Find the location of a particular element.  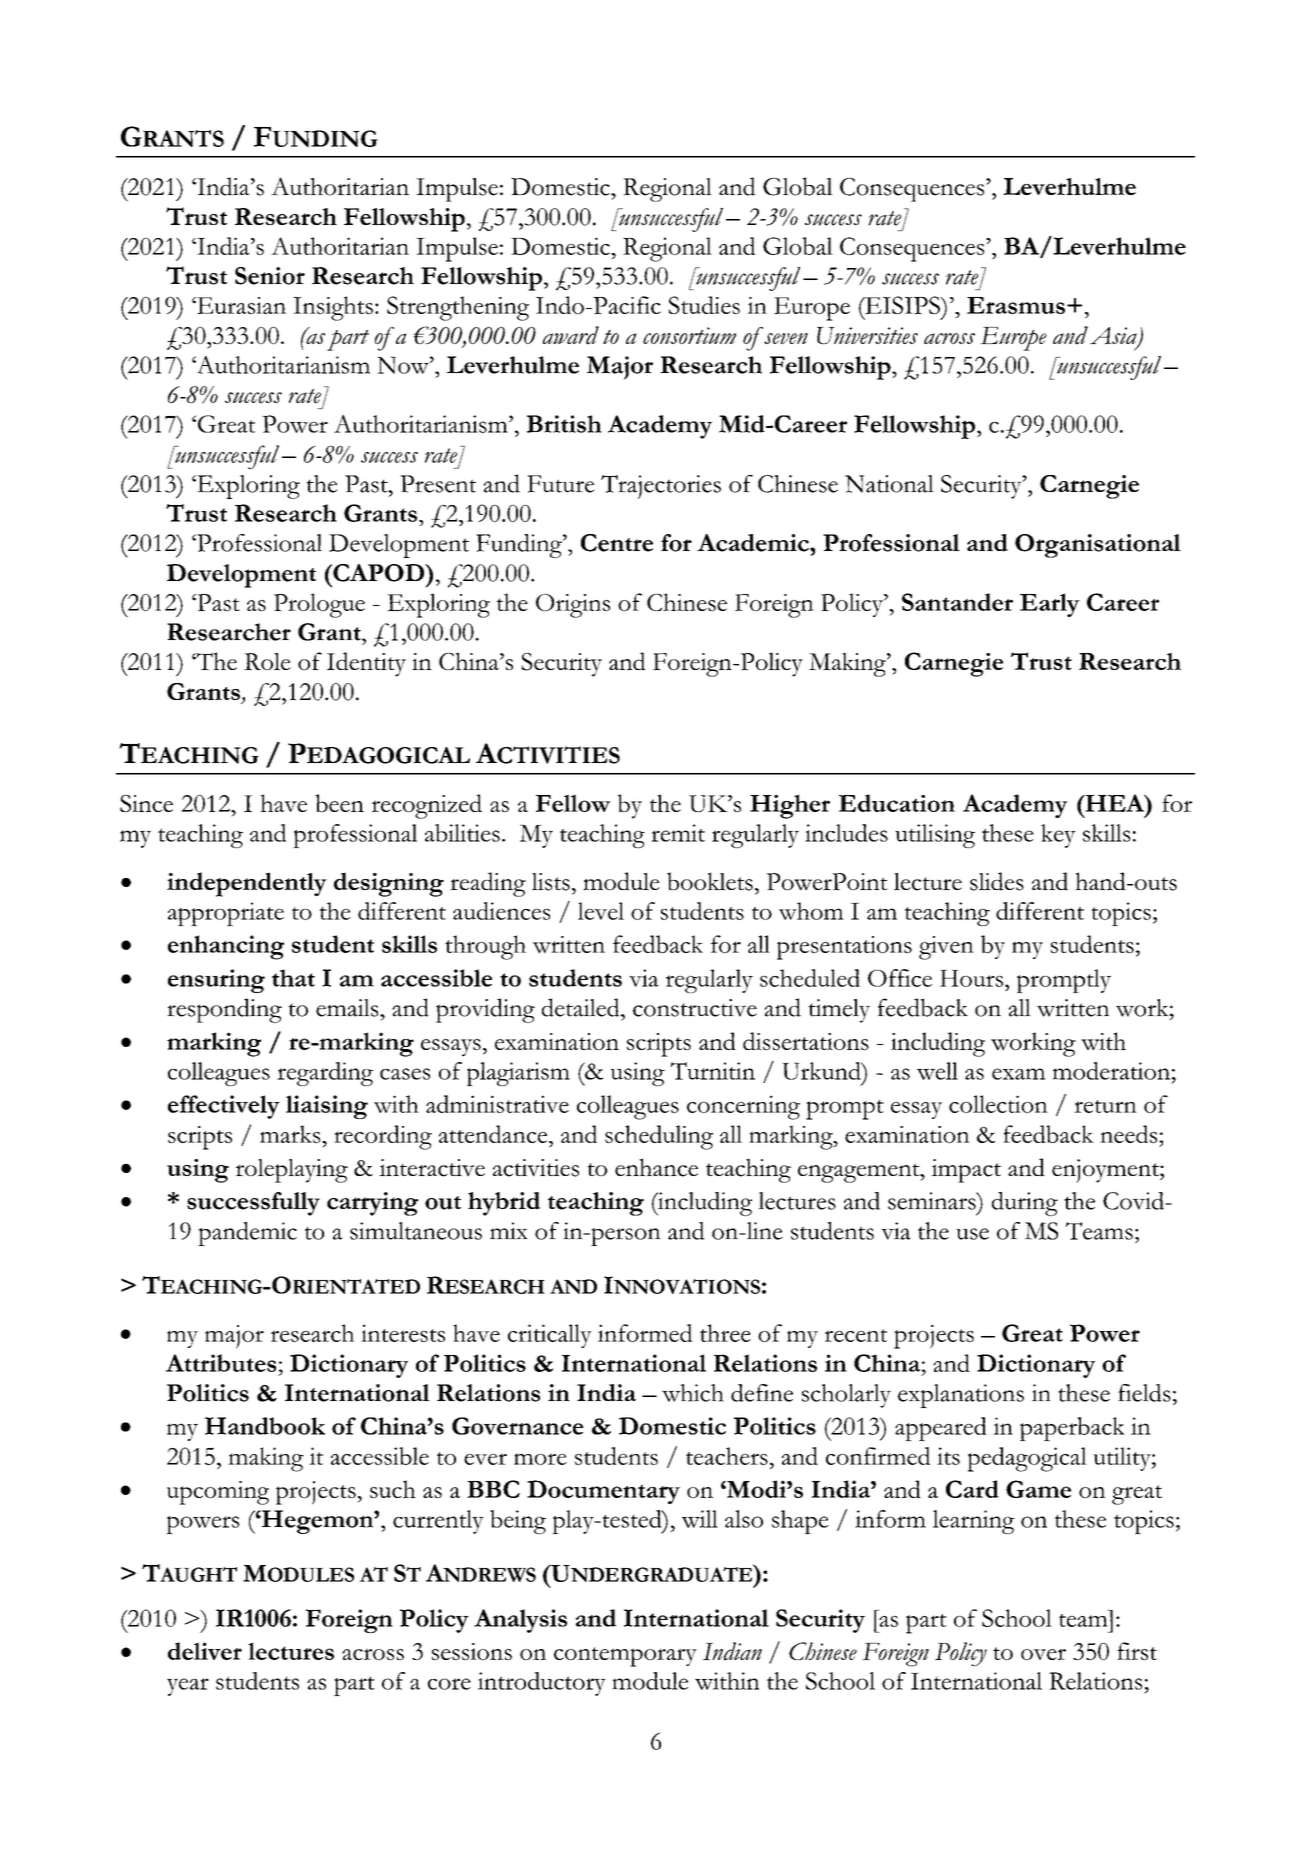

that is located at coordinates (293, 978).
